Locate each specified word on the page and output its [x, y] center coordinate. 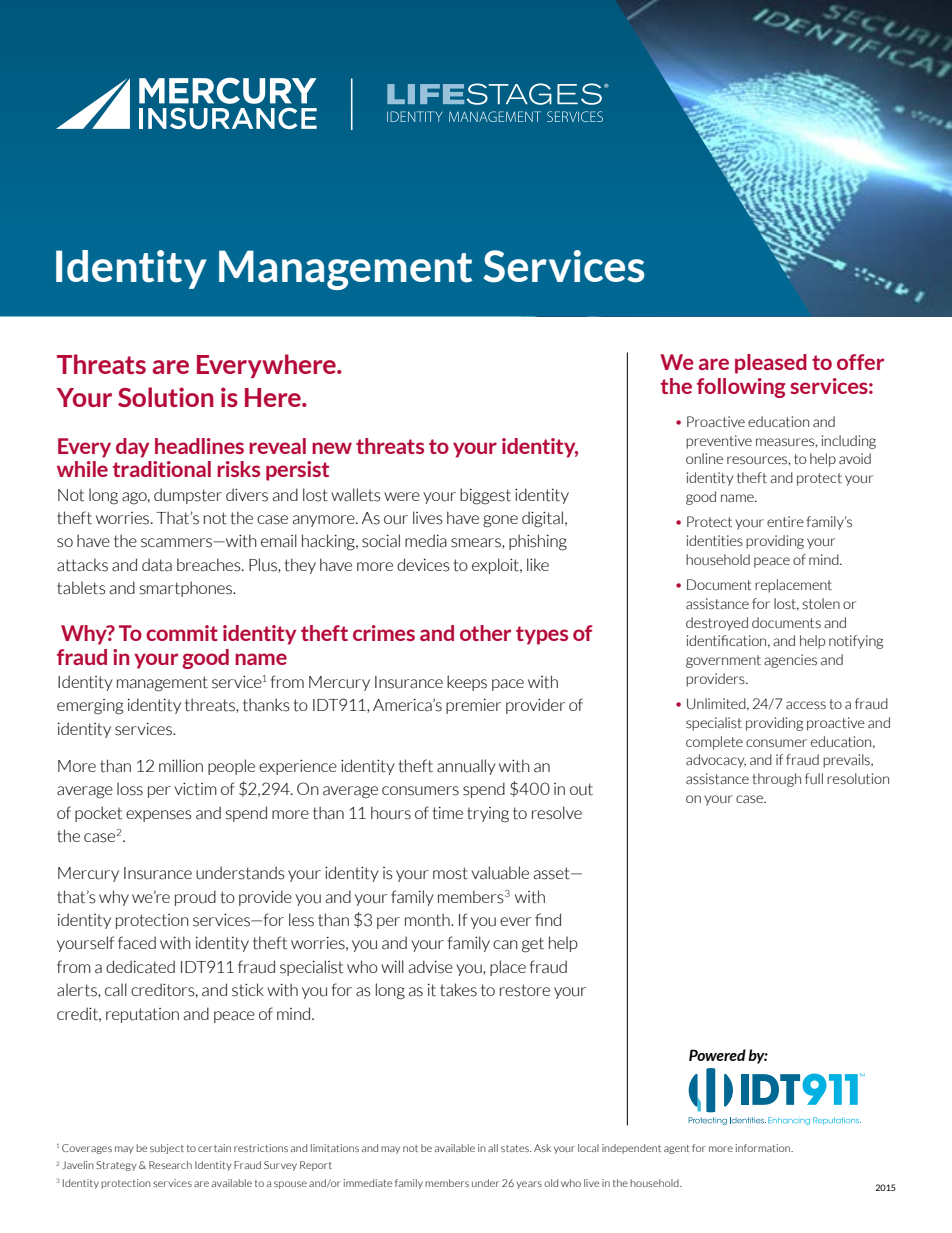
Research [170, 1165]
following [741, 388]
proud [195, 898]
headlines [199, 446]
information [764, 1148]
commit [182, 633]
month [428, 920]
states [516, 1148]
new [332, 448]
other [485, 633]
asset [553, 873]
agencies [790, 661]
